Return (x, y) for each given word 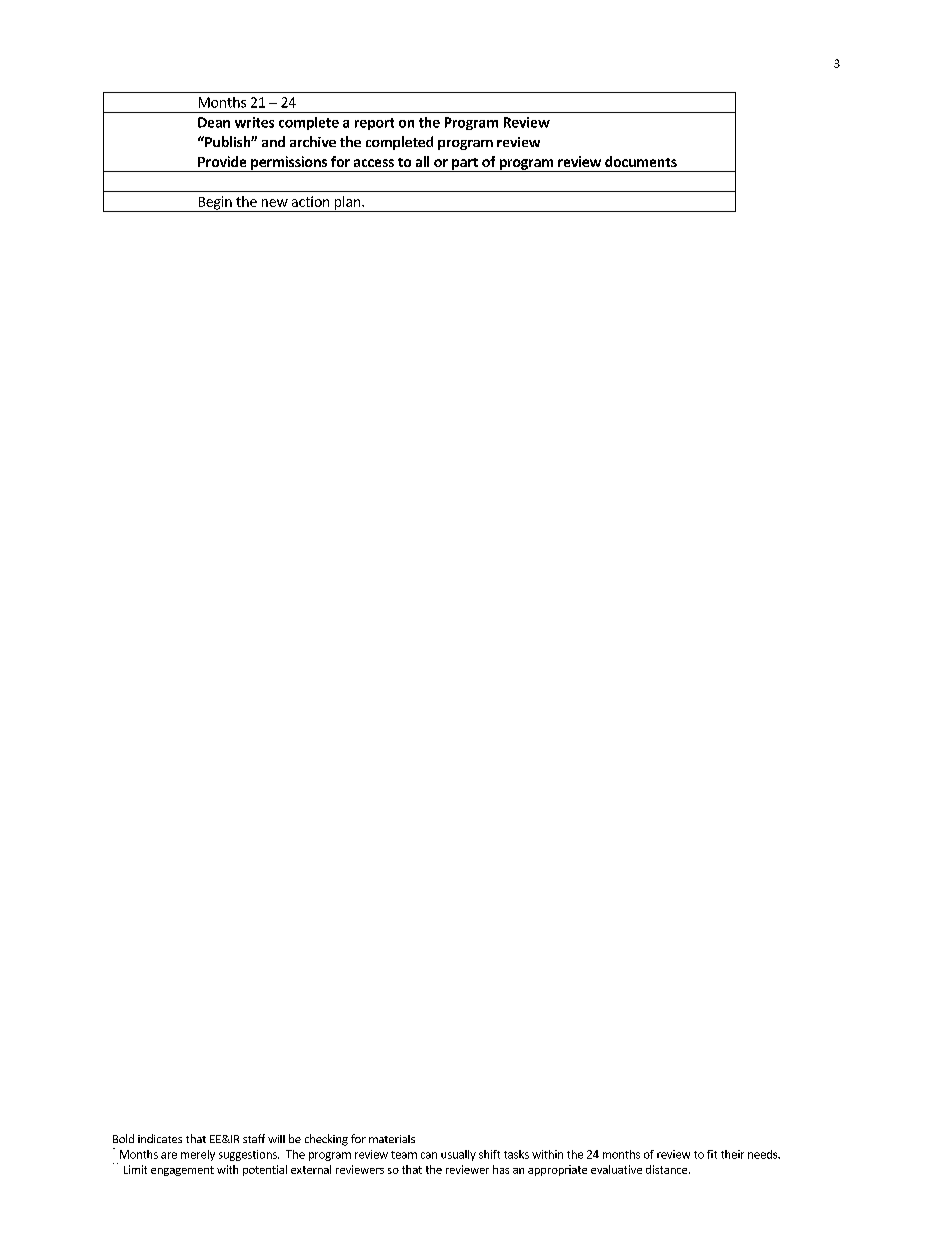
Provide (222, 161)
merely (198, 1155)
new (275, 203)
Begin (215, 204)
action (310, 201)
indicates (160, 1138)
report (374, 124)
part (465, 165)
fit (712, 1154)
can (429, 1155)
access (374, 163)
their (732, 1154)
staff (254, 1138)
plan (348, 204)
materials (392, 1139)
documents (641, 161)
